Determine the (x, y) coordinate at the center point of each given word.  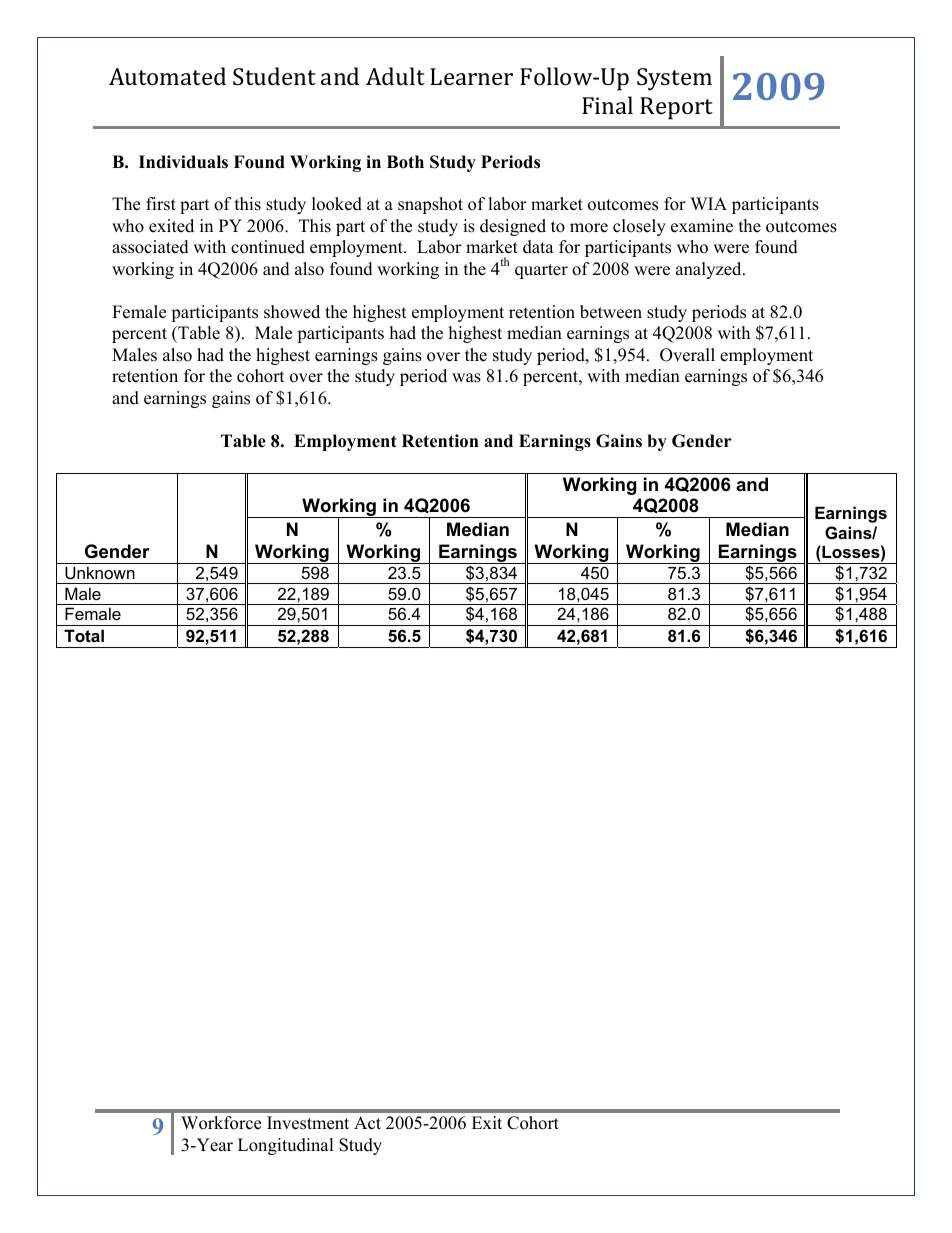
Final (607, 105)
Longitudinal (286, 1146)
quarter (541, 271)
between (611, 312)
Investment (308, 1123)
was (466, 378)
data (538, 247)
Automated (167, 76)
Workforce (221, 1123)
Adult (395, 76)
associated (150, 247)
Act (367, 1123)
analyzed (710, 270)
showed (292, 312)
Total (84, 635)
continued (268, 247)
